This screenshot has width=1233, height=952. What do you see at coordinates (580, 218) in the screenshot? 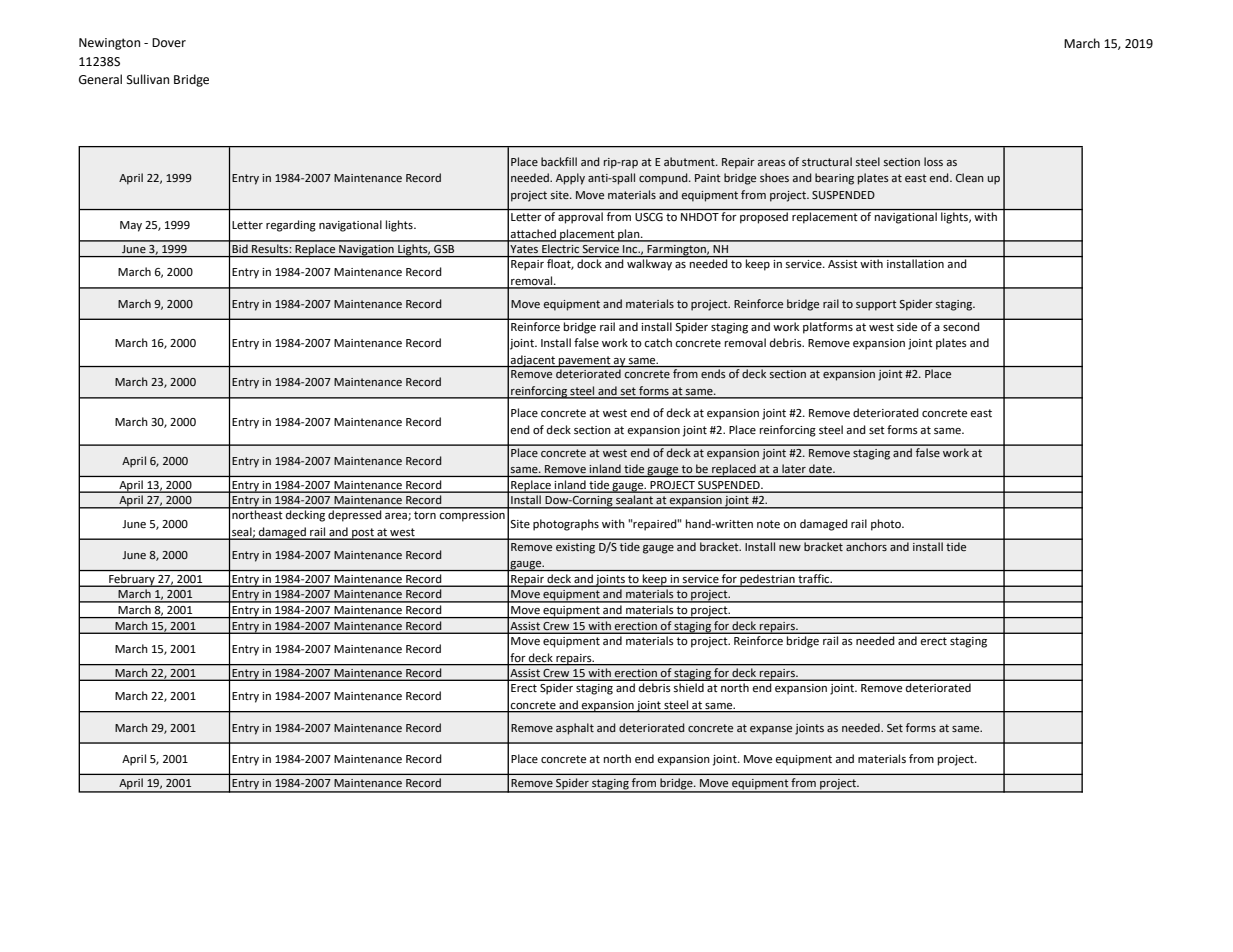
I see `approval` at bounding box center [580, 218].
